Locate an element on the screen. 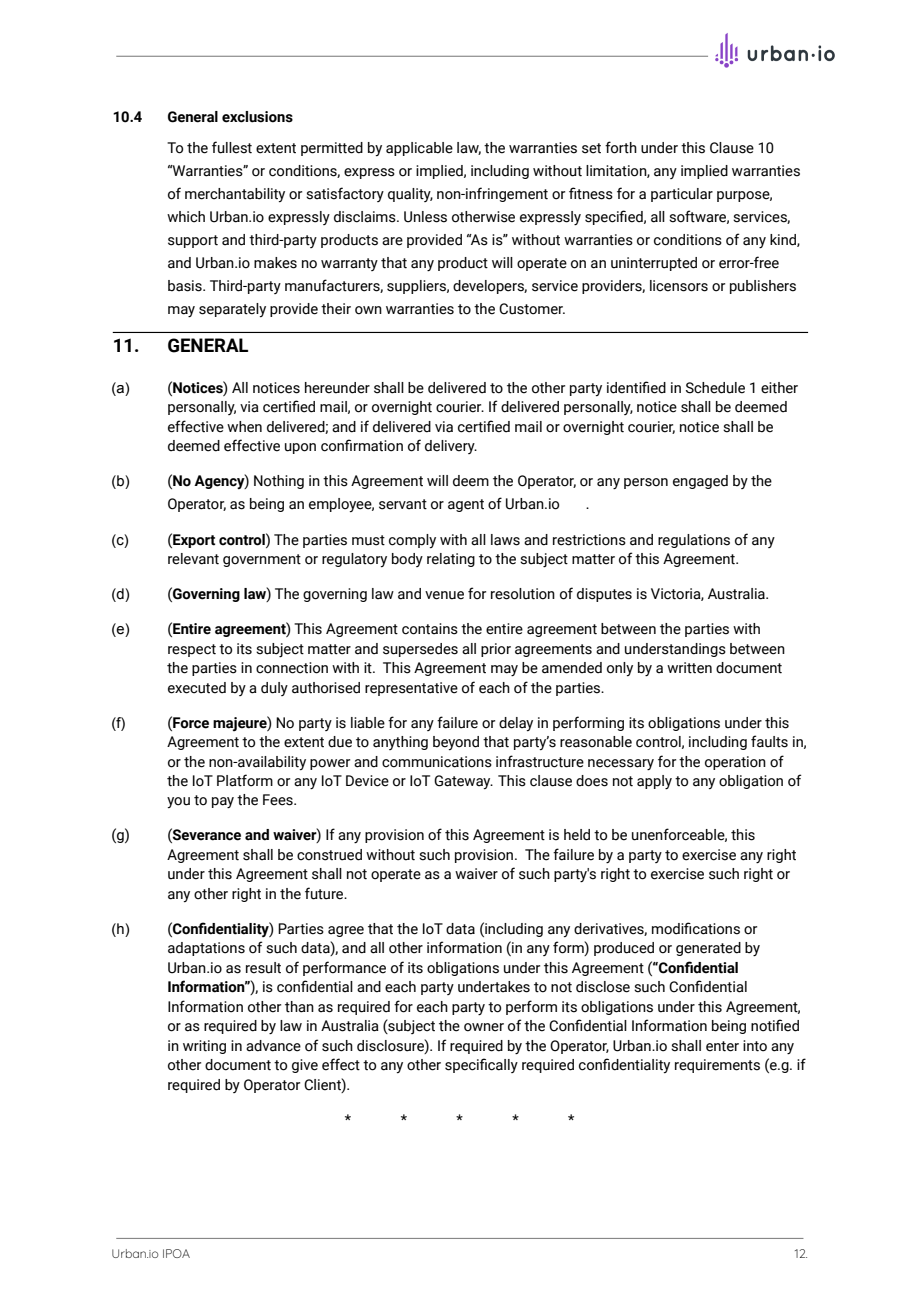 This screenshot has width=924, height=1307. advance is located at coordinates (273, 1046).
